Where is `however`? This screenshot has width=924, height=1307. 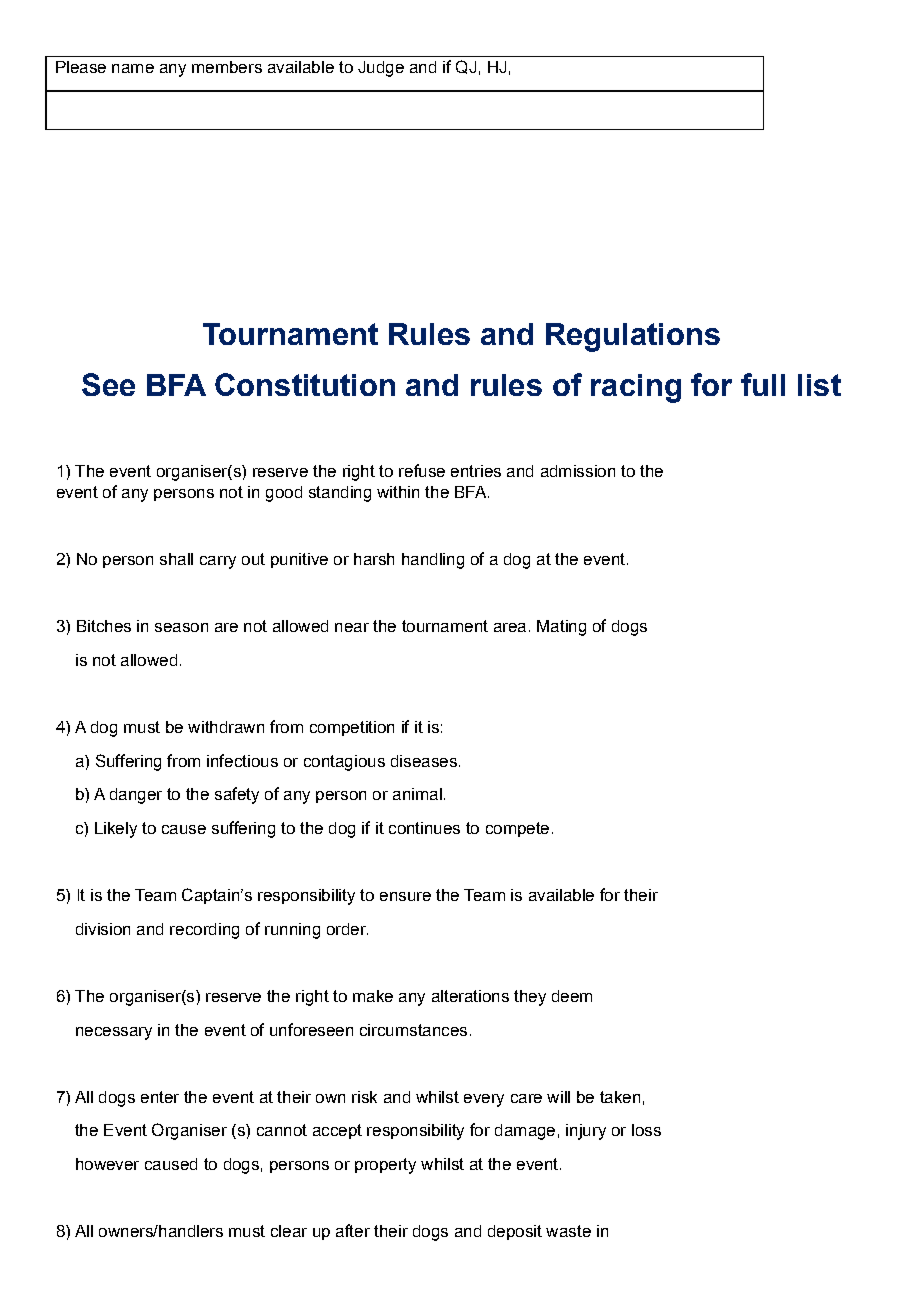
however is located at coordinates (107, 1164).
